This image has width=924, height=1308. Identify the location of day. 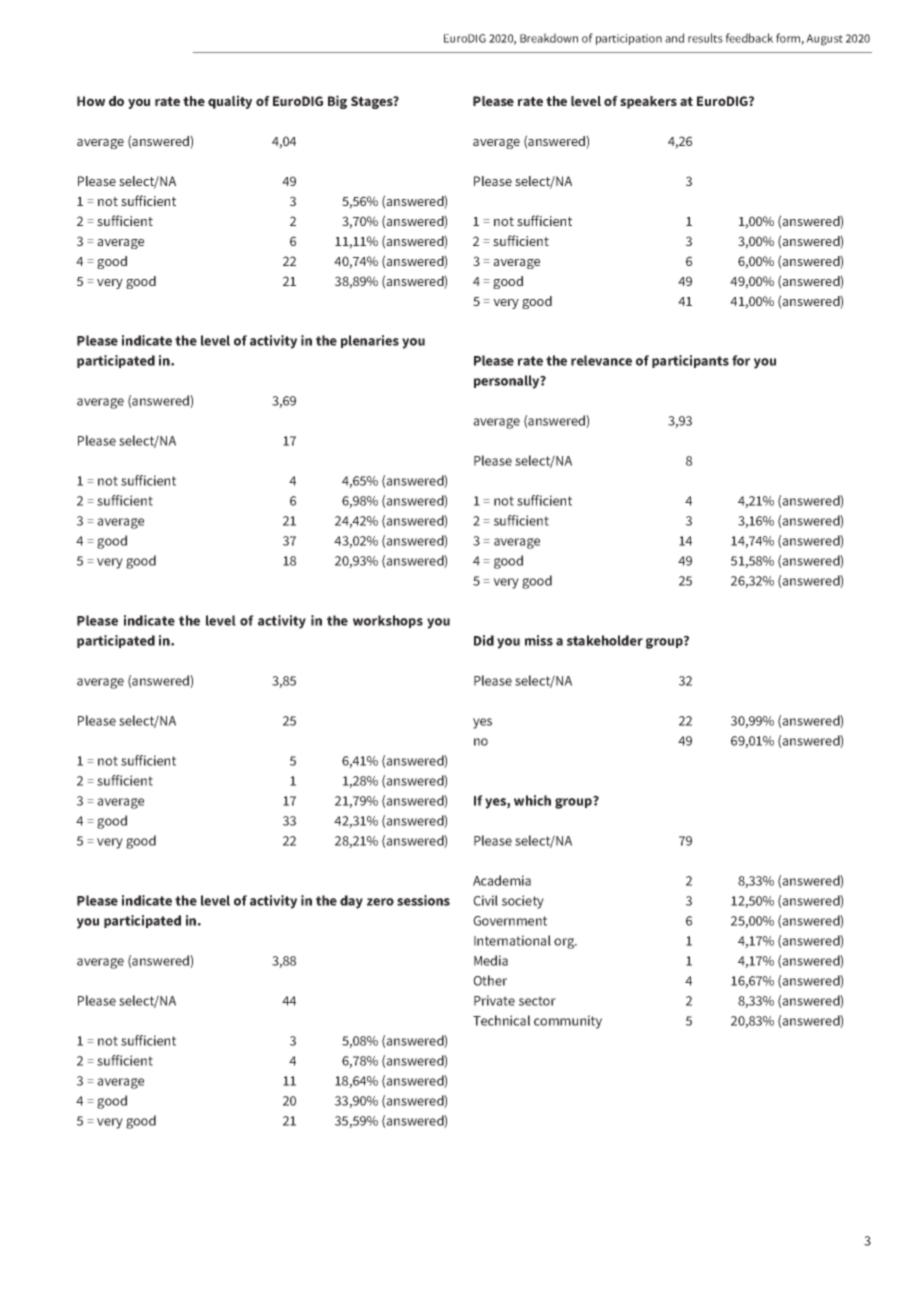
(351, 902).
